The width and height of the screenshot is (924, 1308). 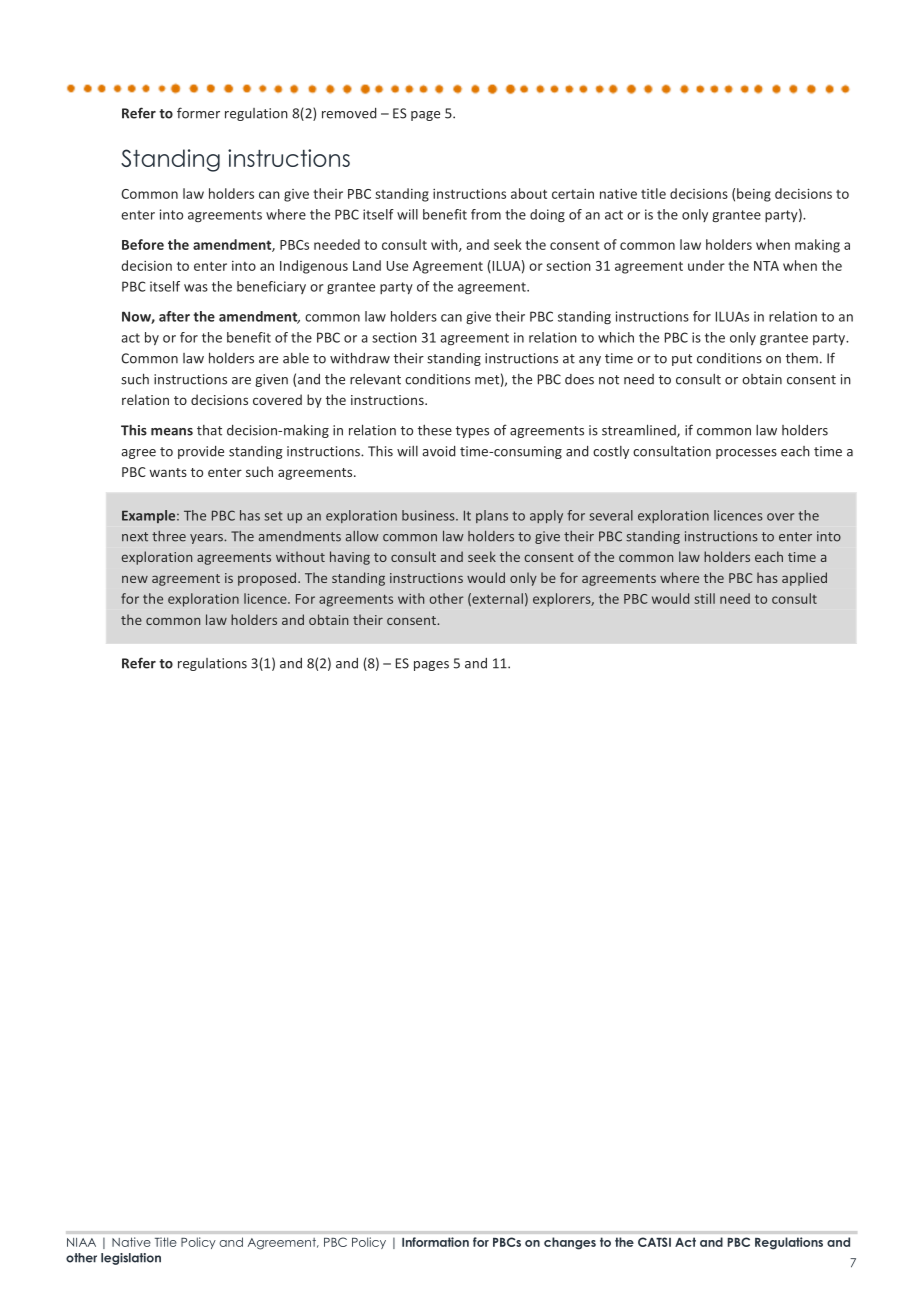 What do you see at coordinates (435, 1242) in the screenshot?
I see `Information` at bounding box center [435, 1242].
